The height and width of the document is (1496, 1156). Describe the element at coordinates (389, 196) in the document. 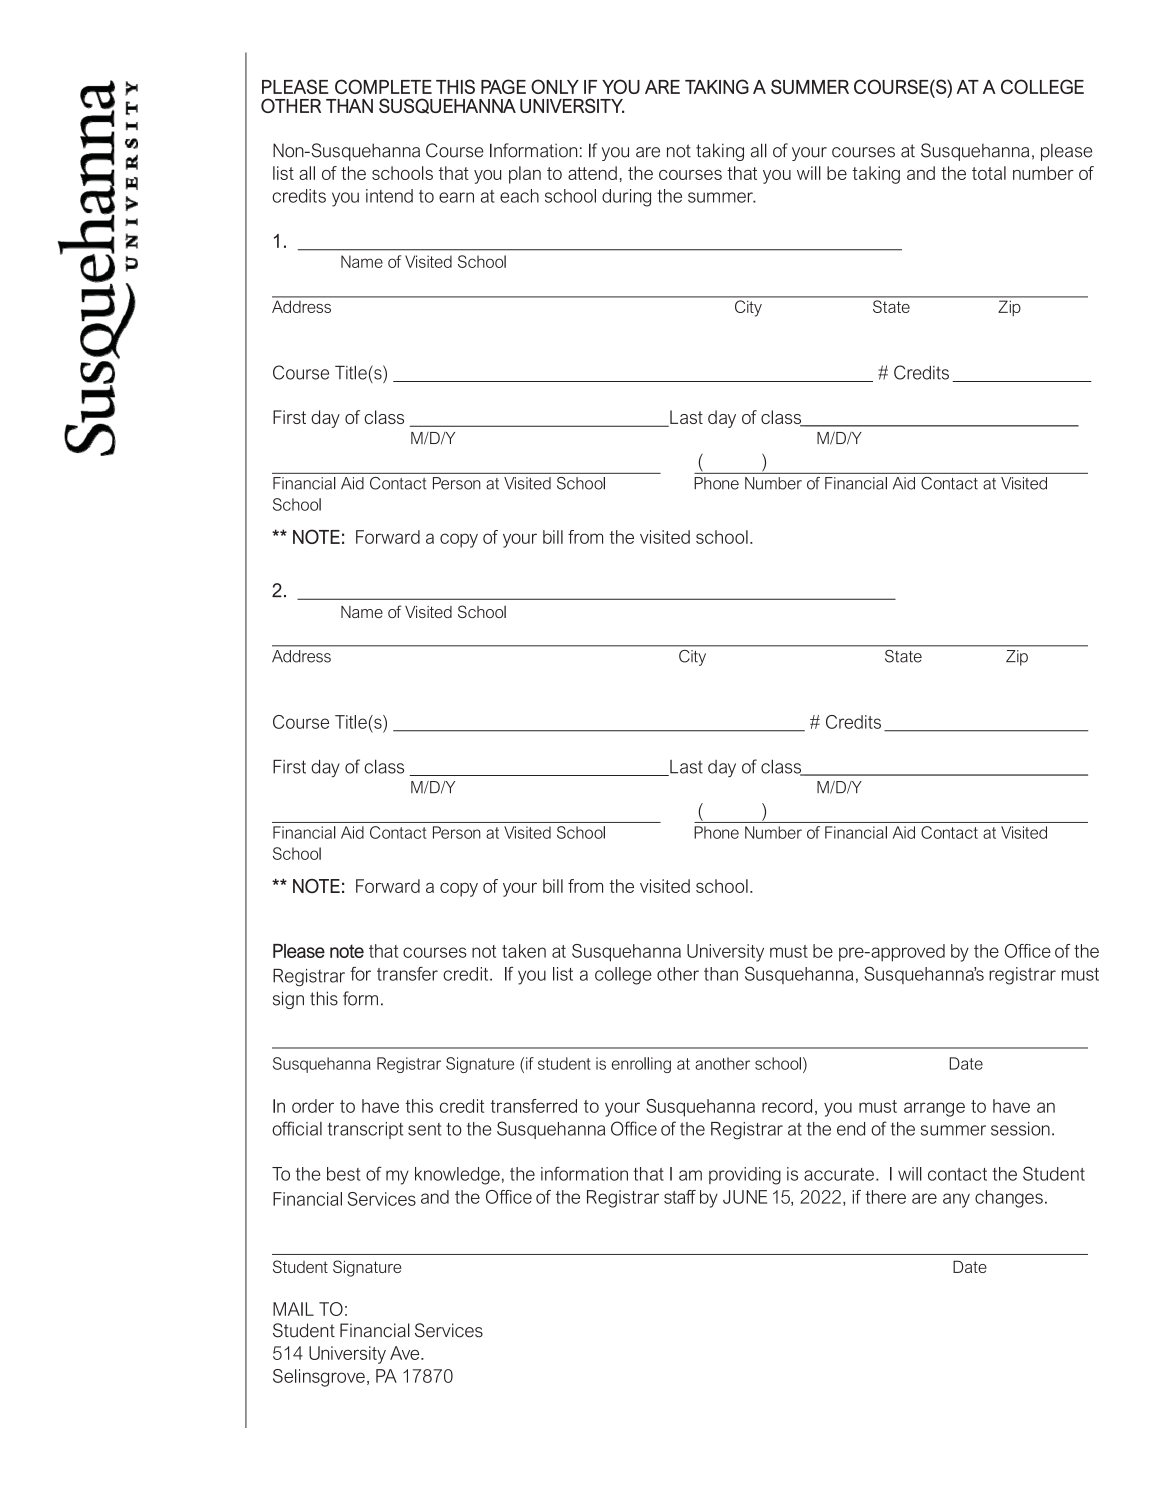

I see `intend` at that location.
